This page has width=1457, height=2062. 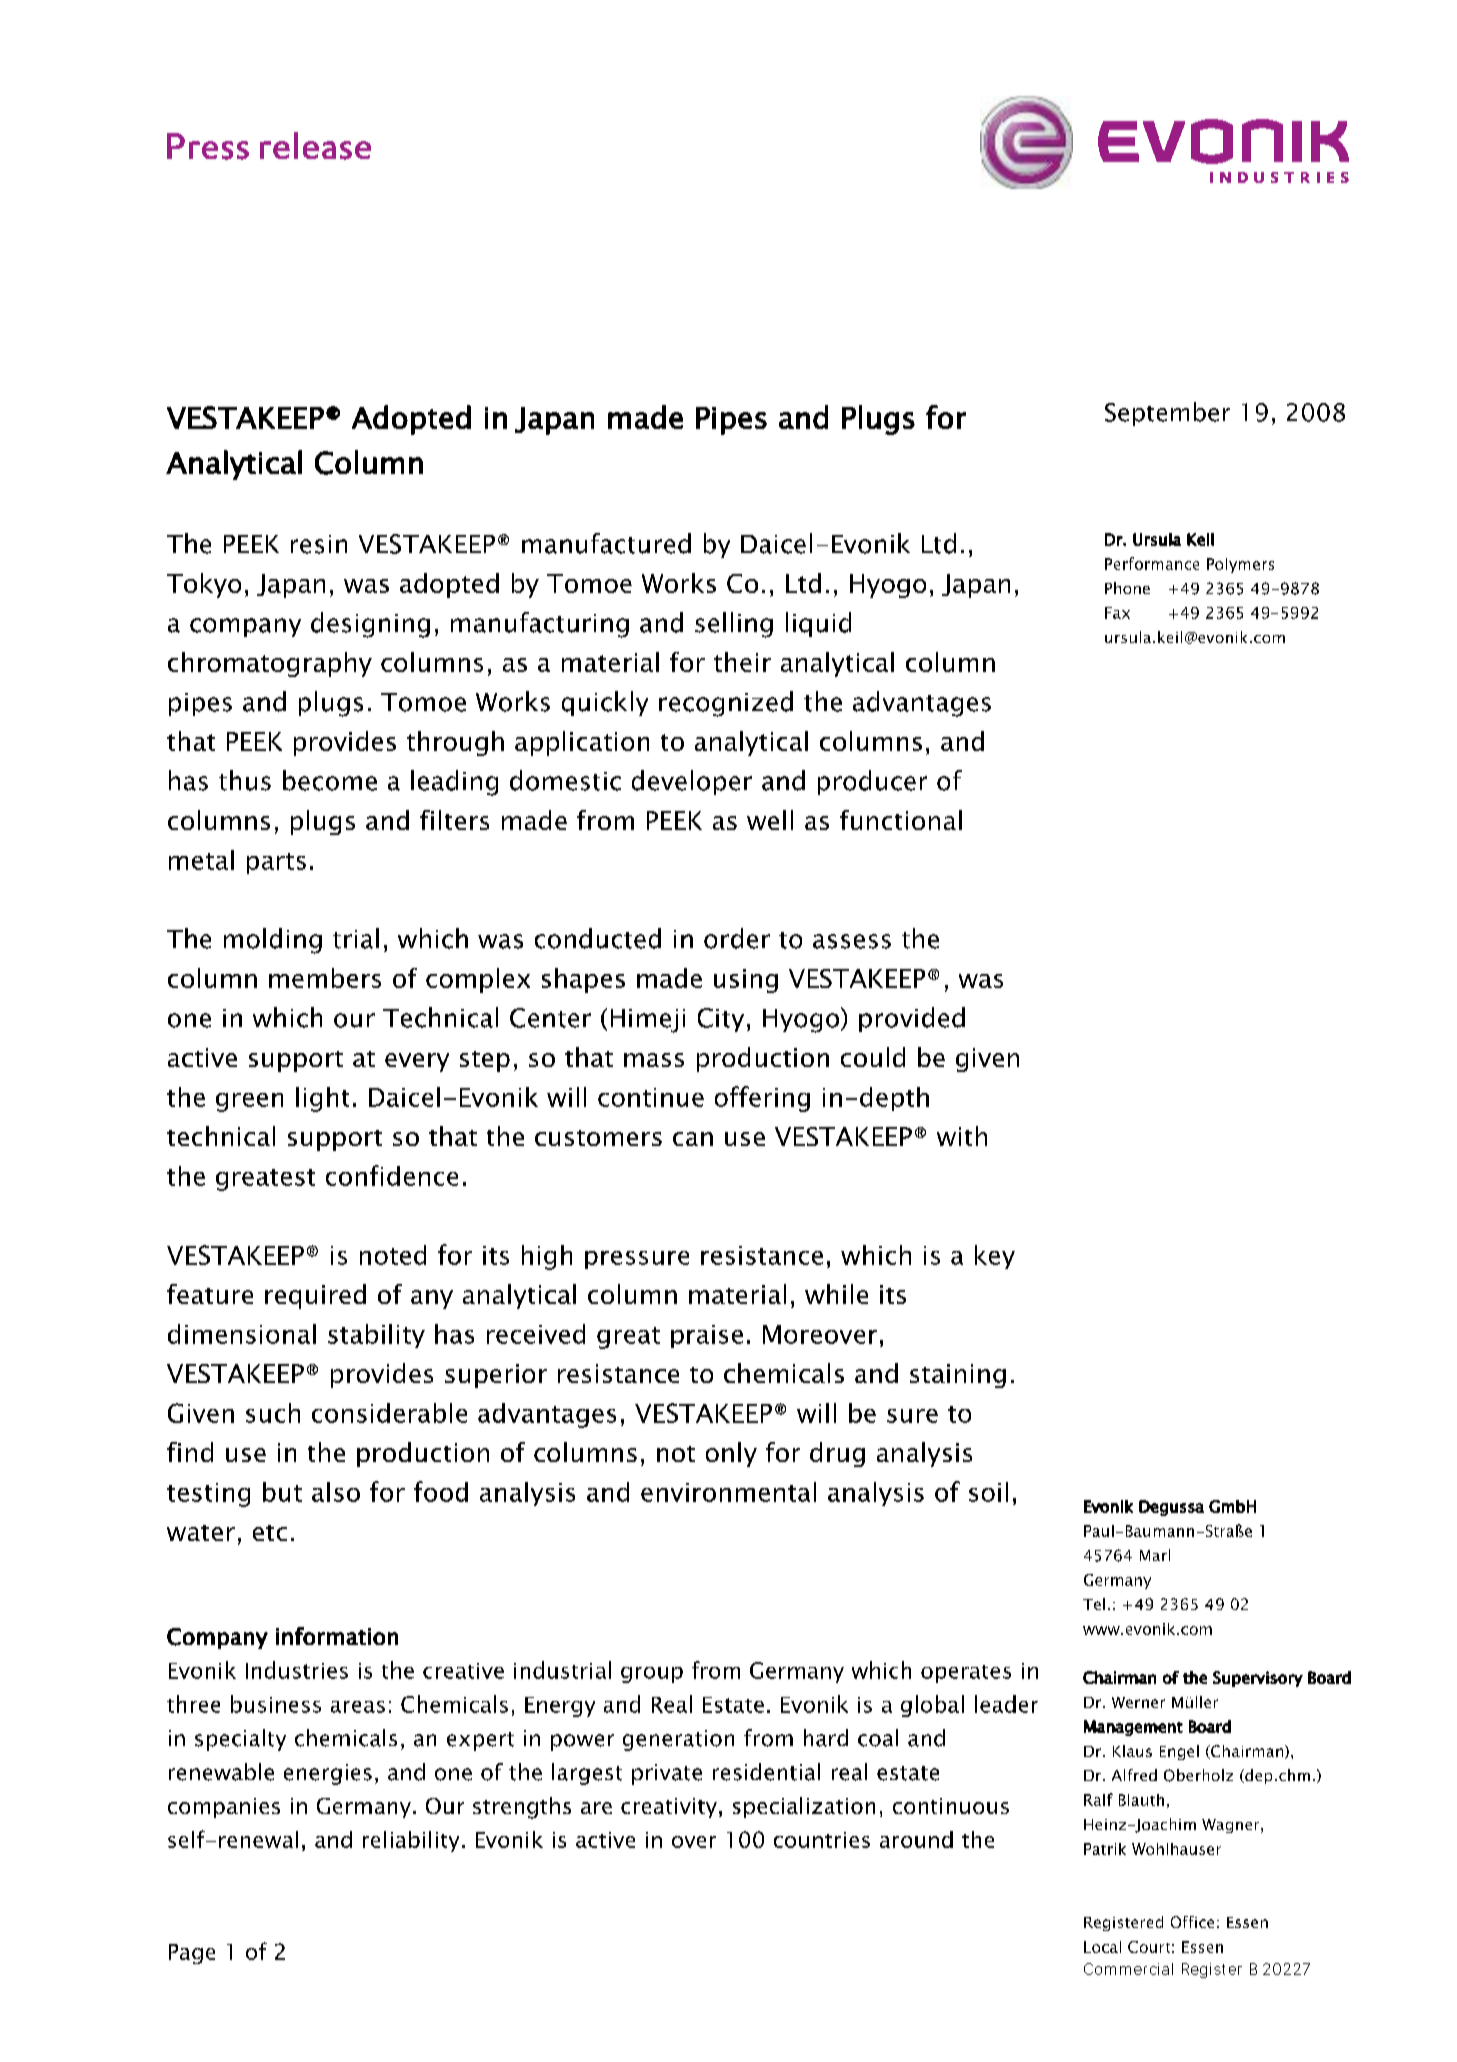 I want to click on resin, so click(x=319, y=544).
